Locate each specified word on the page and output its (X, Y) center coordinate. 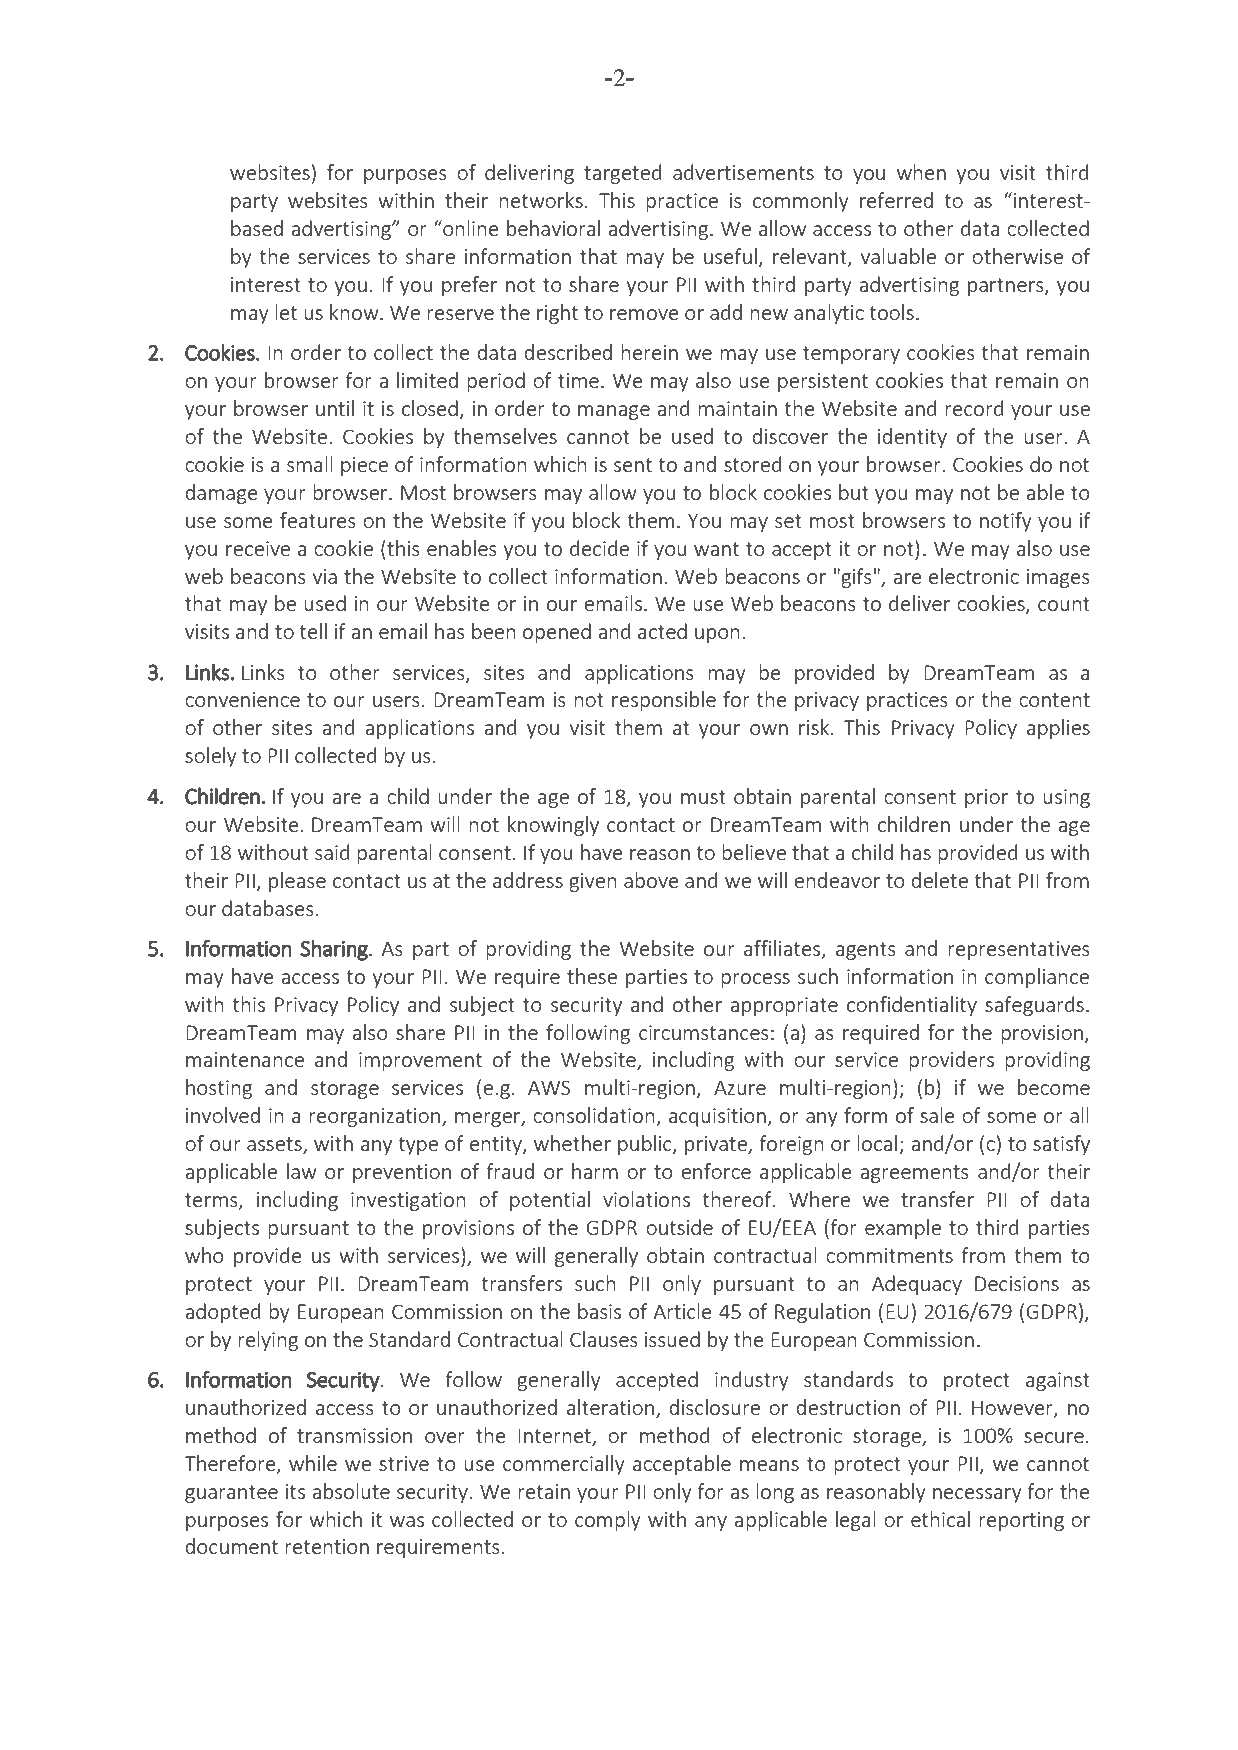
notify (1006, 522)
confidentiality (912, 1006)
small (310, 464)
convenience (242, 699)
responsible (664, 701)
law (302, 1171)
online (470, 228)
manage (614, 412)
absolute (351, 1491)
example (903, 1229)
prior (986, 798)
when (921, 172)
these (592, 976)
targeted (622, 174)
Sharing (335, 950)
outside (679, 1227)
